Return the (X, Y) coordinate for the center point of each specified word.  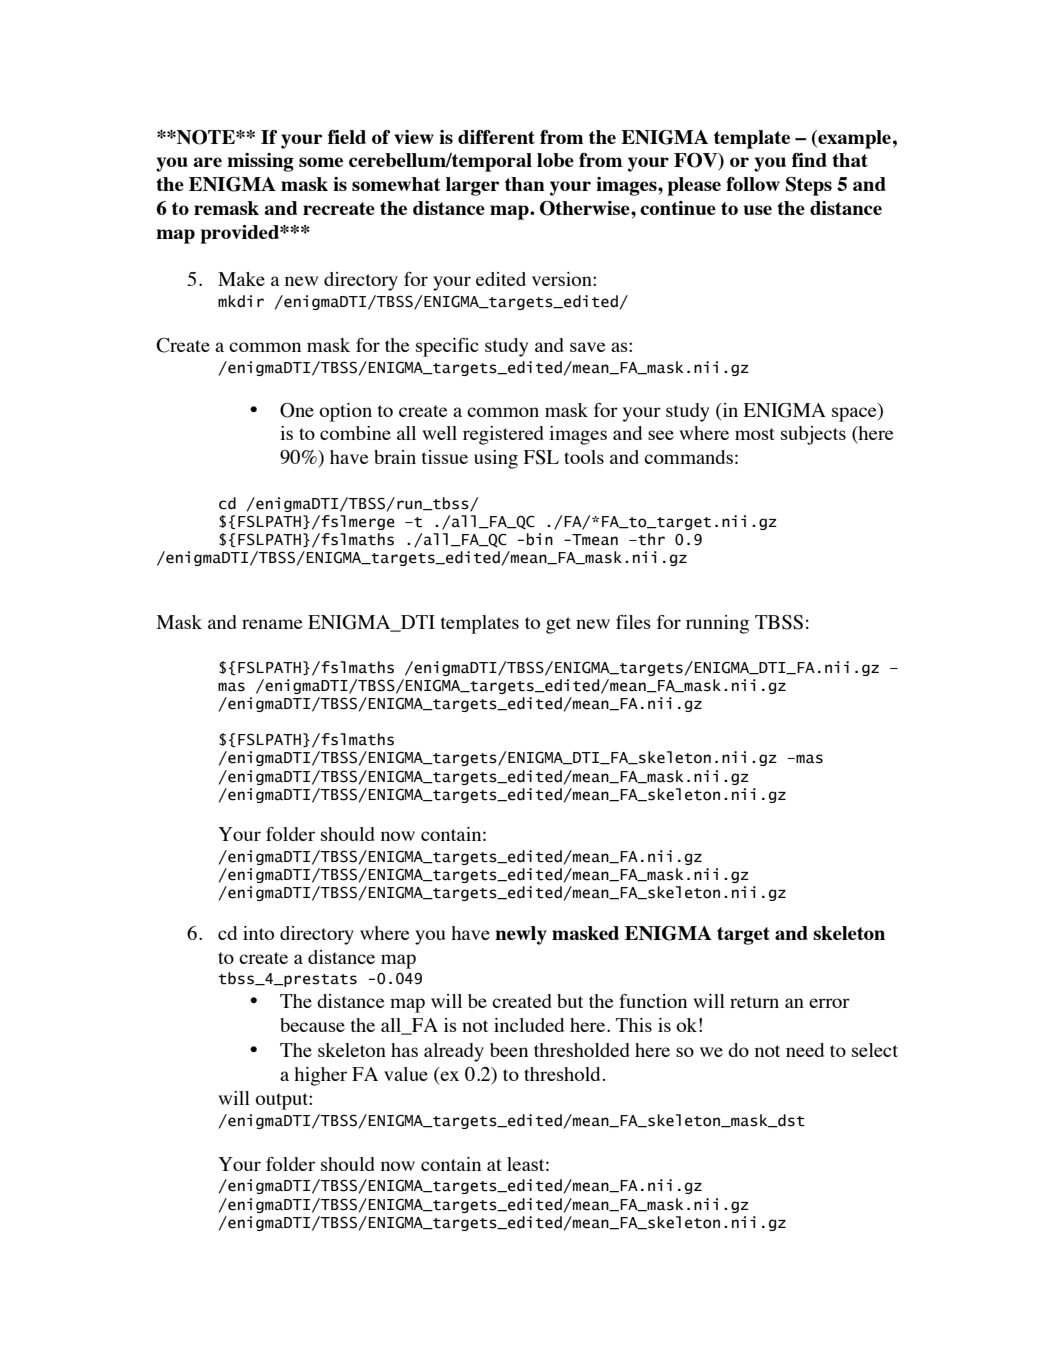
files (633, 622)
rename (272, 624)
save (587, 347)
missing (260, 162)
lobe (555, 160)
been (509, 1050)
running (717, 624)
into (258, 933)
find (809, 160)
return (754, 1002)
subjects (813, 435)
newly (521, 935)
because (312, 1025)
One (297, 410)
